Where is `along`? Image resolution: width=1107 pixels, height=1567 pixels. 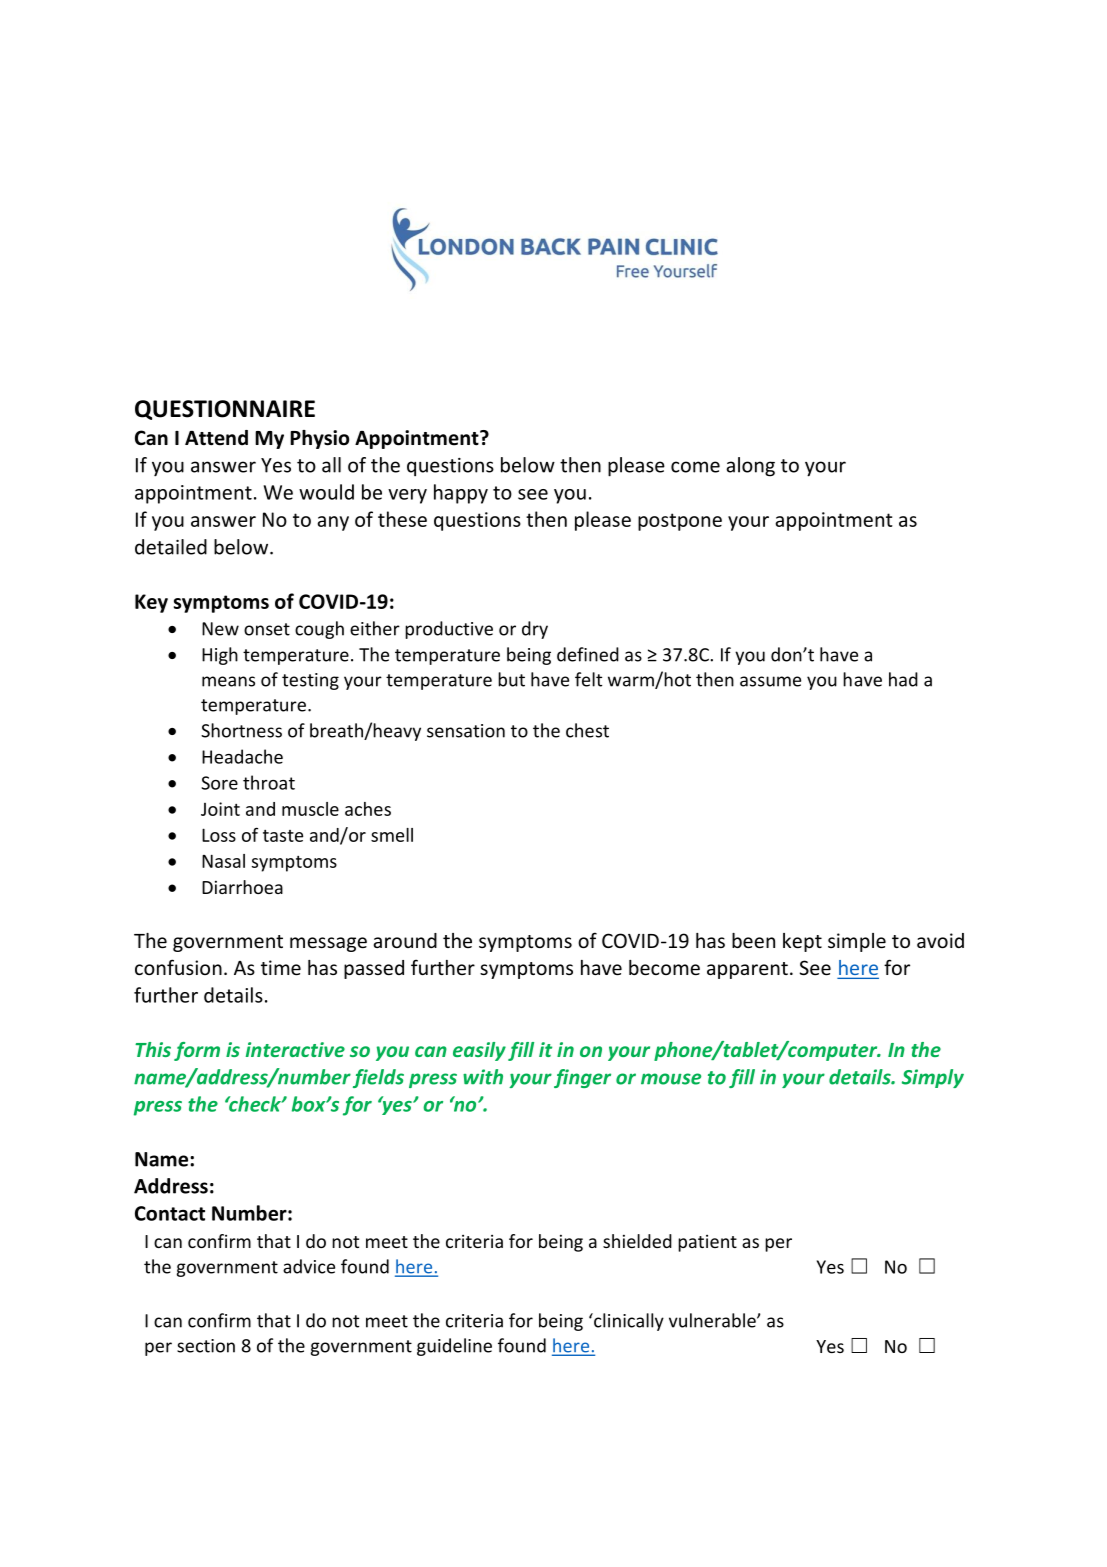
along is located at coordinates (750, 467).
